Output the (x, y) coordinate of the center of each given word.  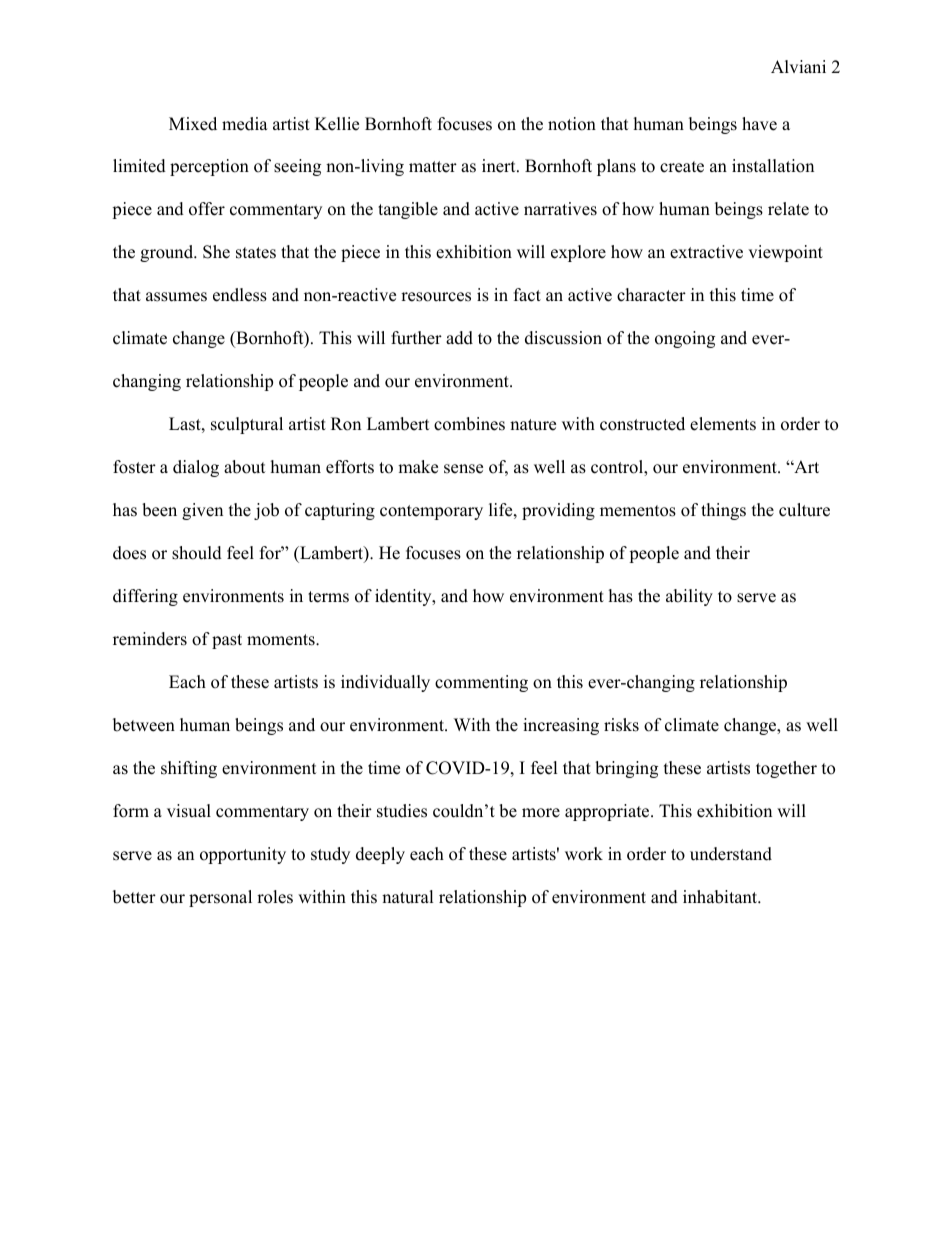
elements (723, 424)
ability (689, 597)
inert (500, 166)
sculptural (247, 425)
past (227, 641)
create (682, 167)
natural (408, 897)
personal (220, 898)
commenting (481, 683)
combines (469, 424)
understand (731, 854)
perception (209, 167)
